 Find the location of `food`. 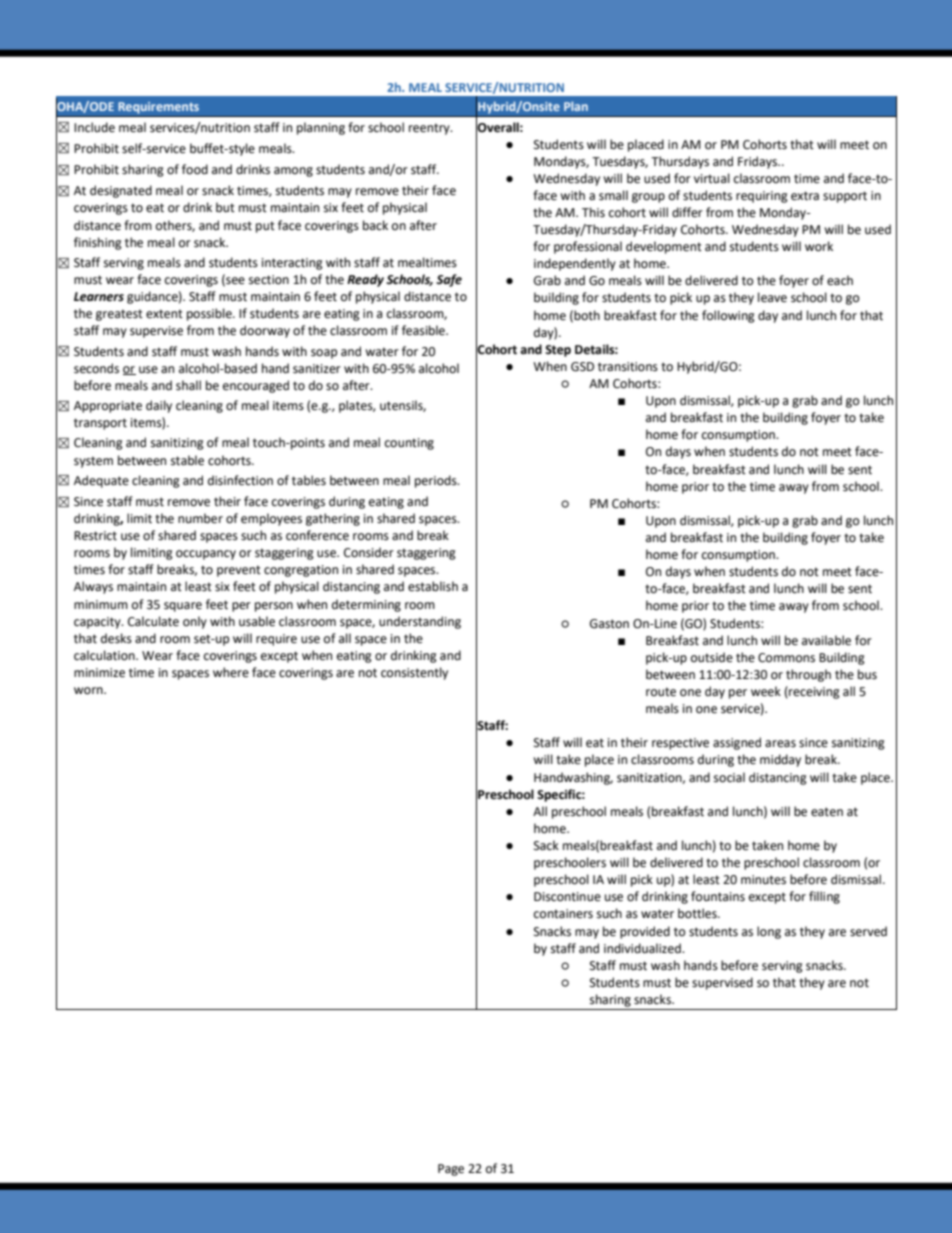

food is located at coordinates (195, 169).
